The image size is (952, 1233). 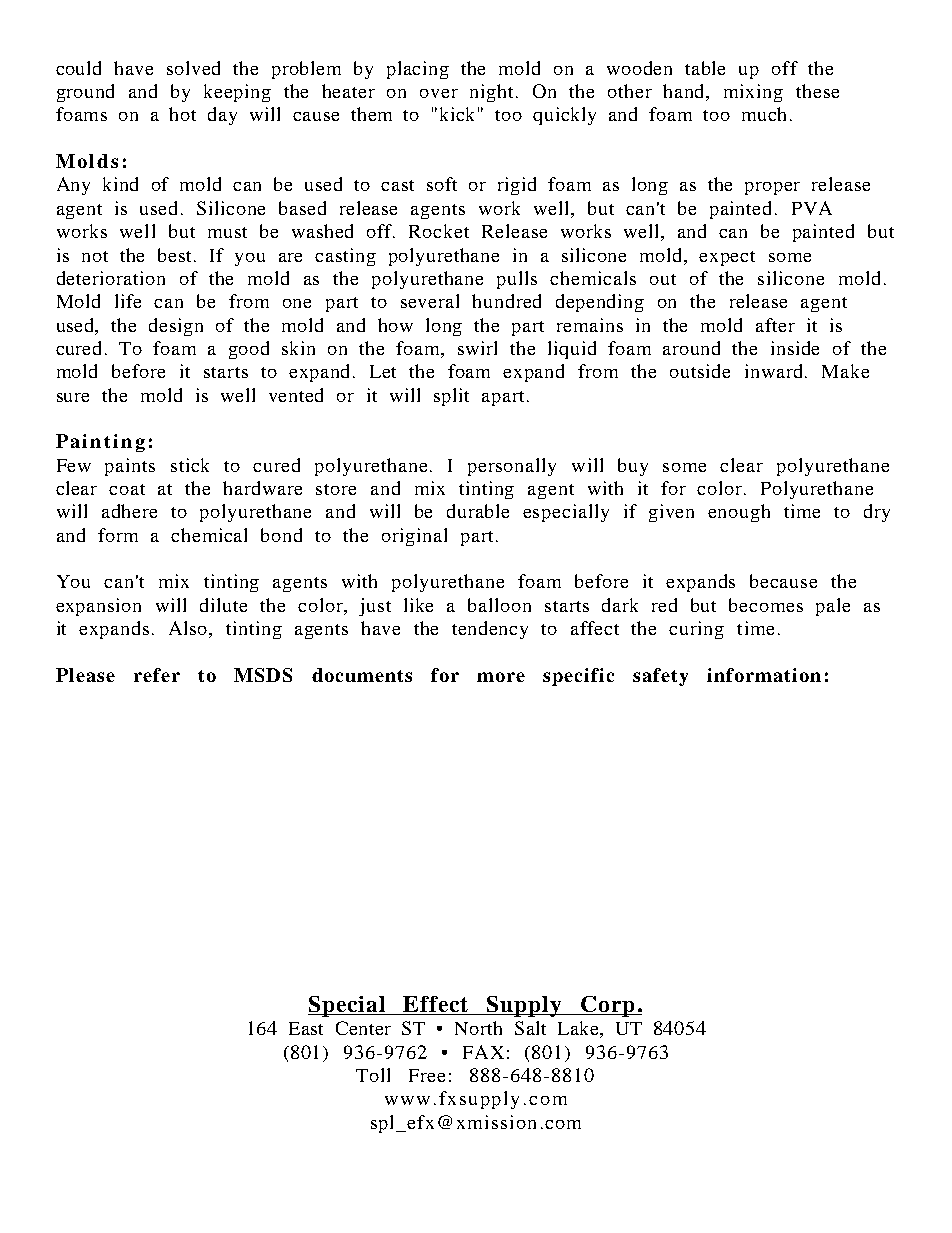 I want to click on mixing, so click(x=753, y=93).
